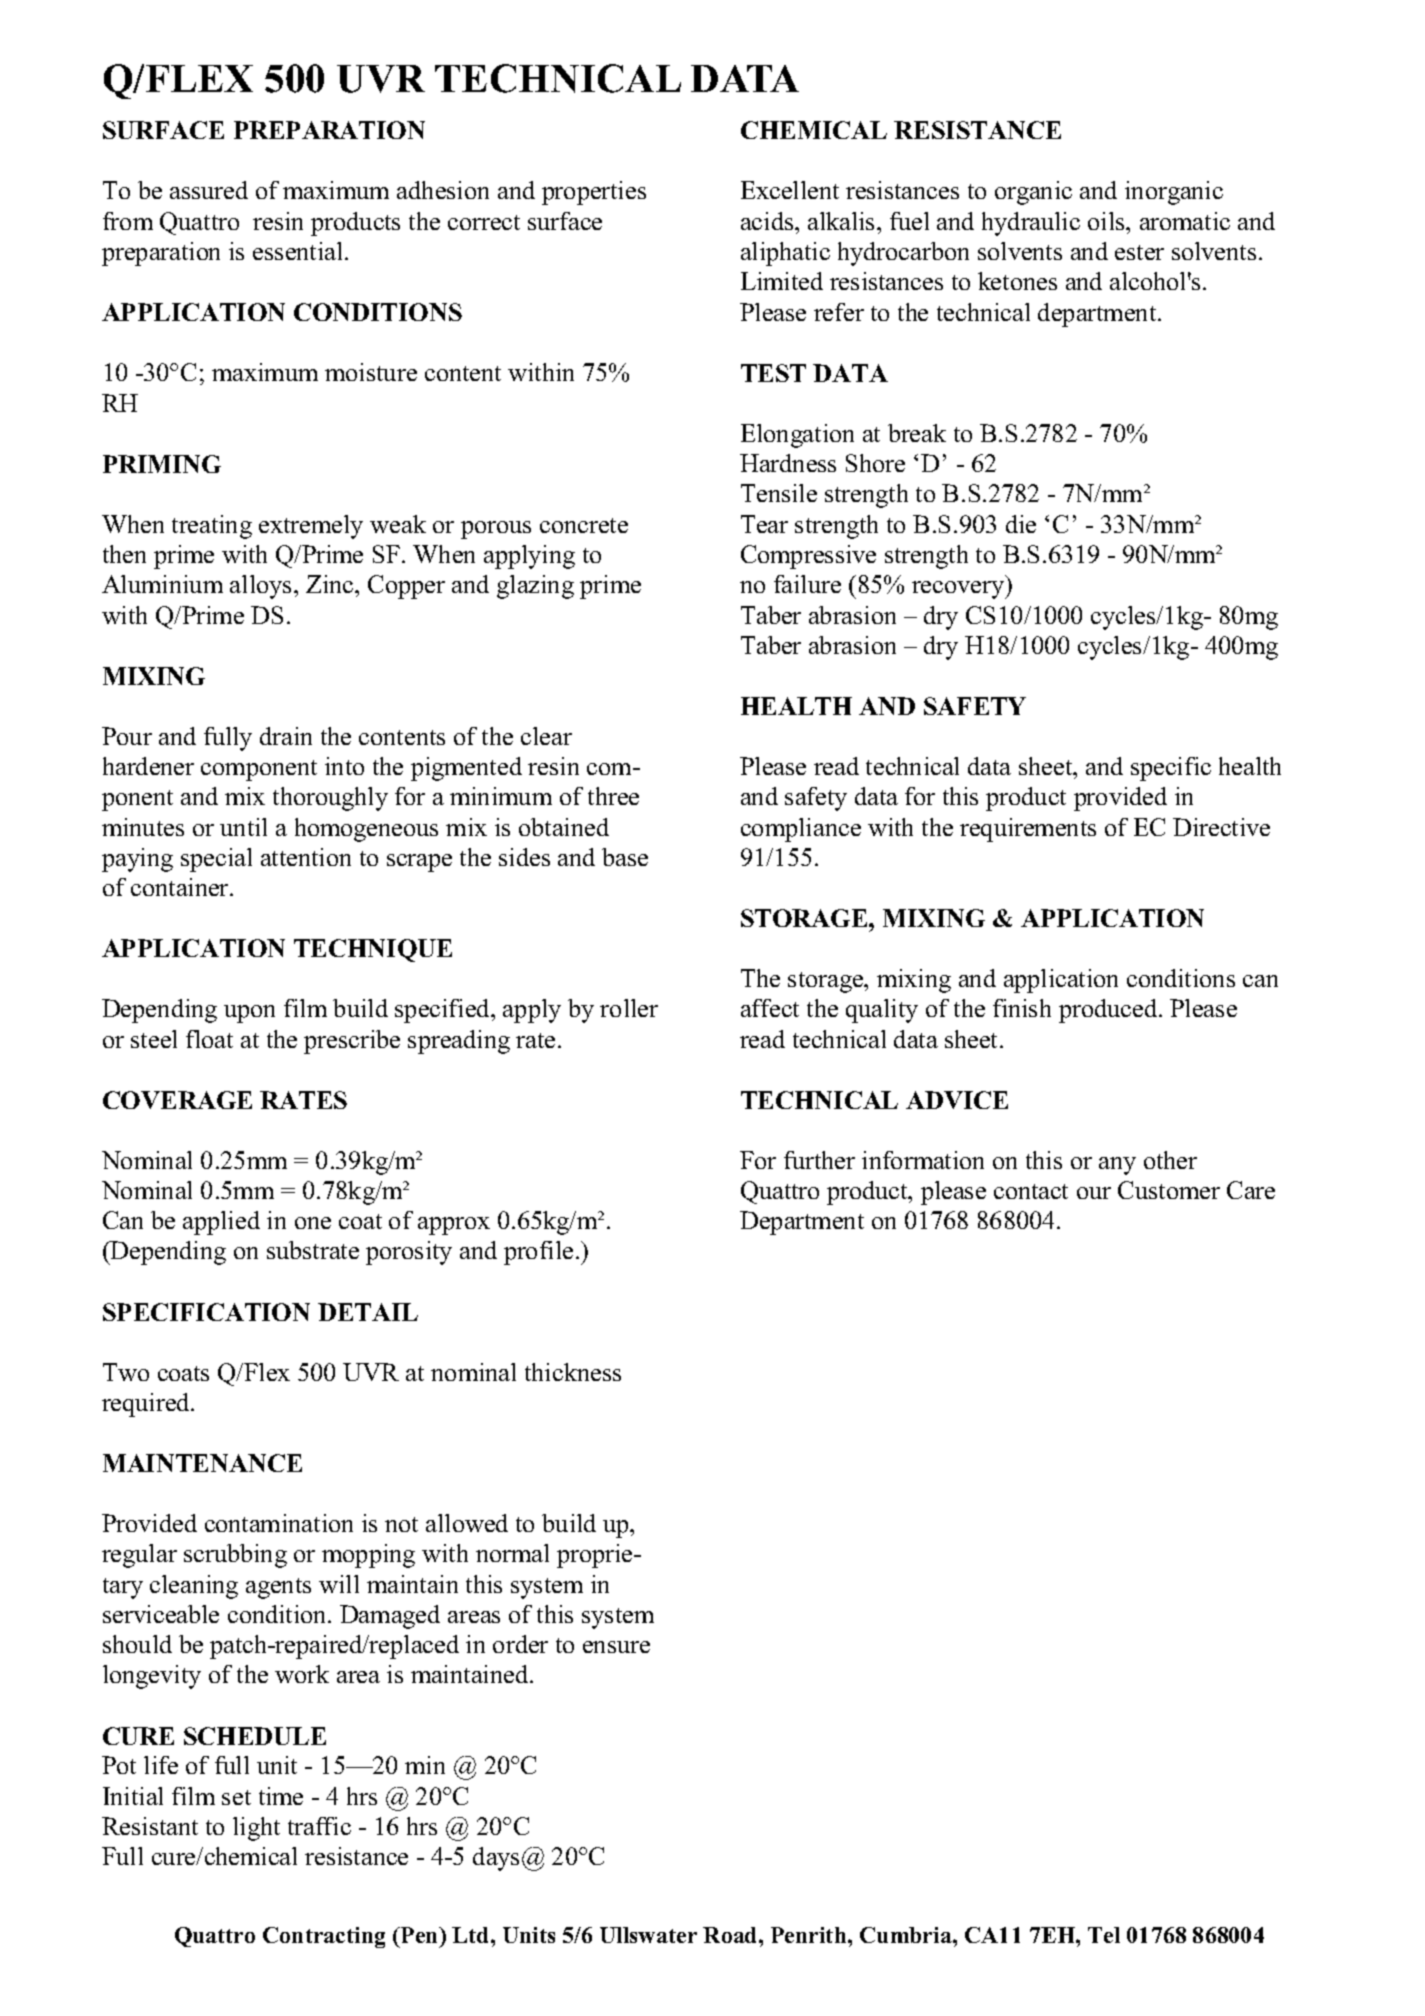 This image has height=2016, width=1425. What do you see at coordinates (731, 1935) in the image?
I see `Road` at bounding box center [731, 1935].
